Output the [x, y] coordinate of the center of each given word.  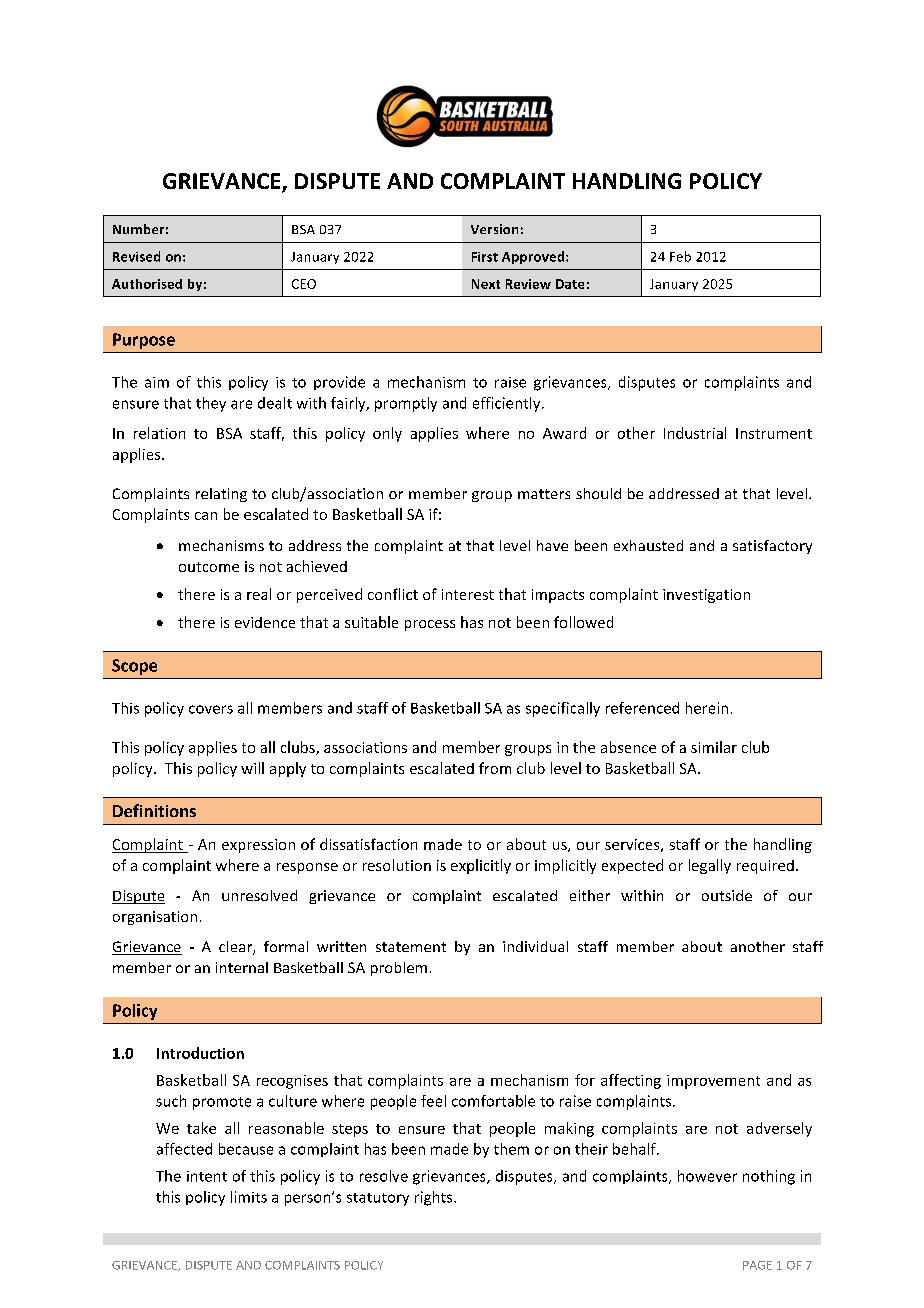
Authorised [147, 284]
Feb [680, 256]
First [485, 257]
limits [249, 1197]
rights [435, 1198]
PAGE [757, 1265]
